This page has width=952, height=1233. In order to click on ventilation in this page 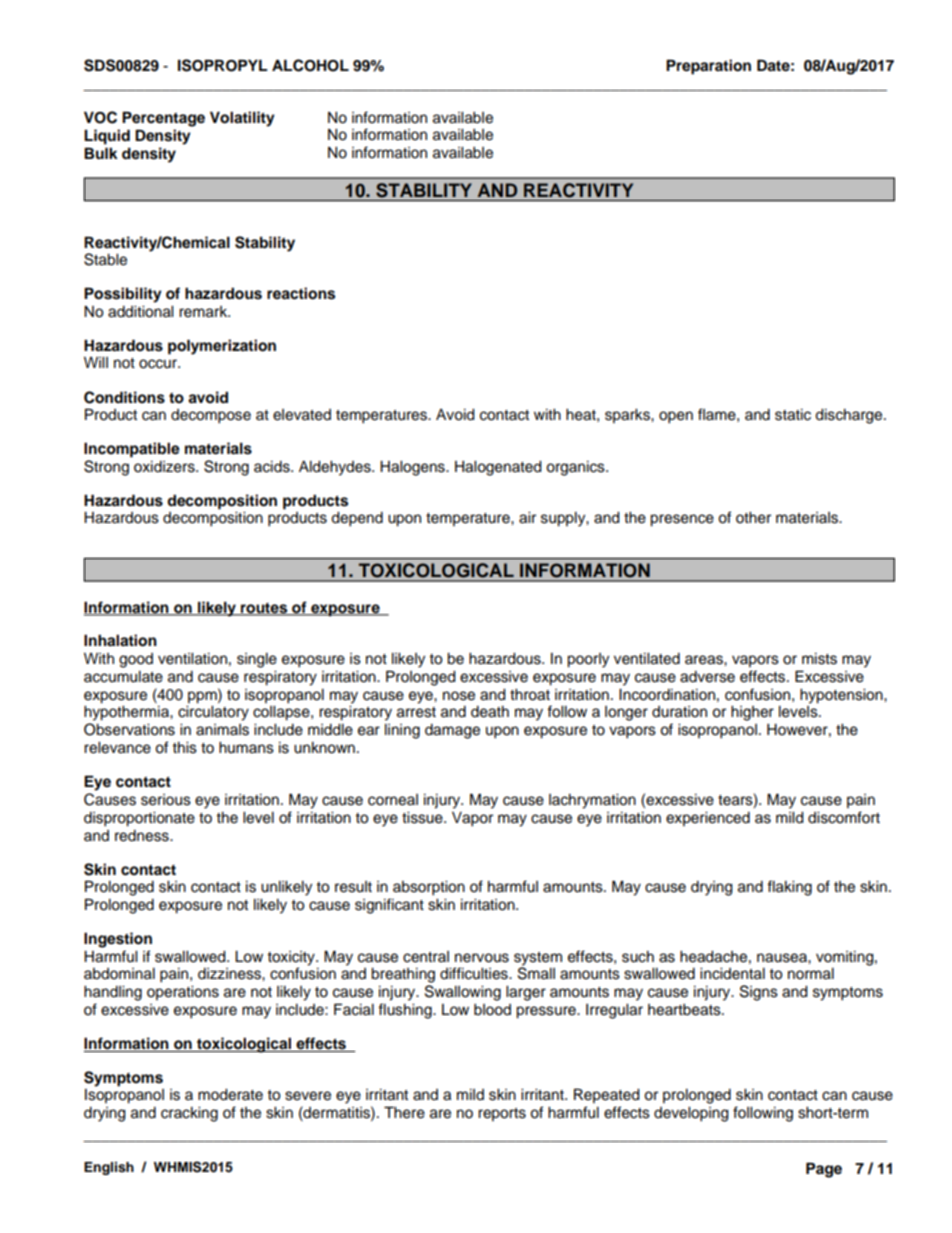, I will do `click(192, 659)`.
